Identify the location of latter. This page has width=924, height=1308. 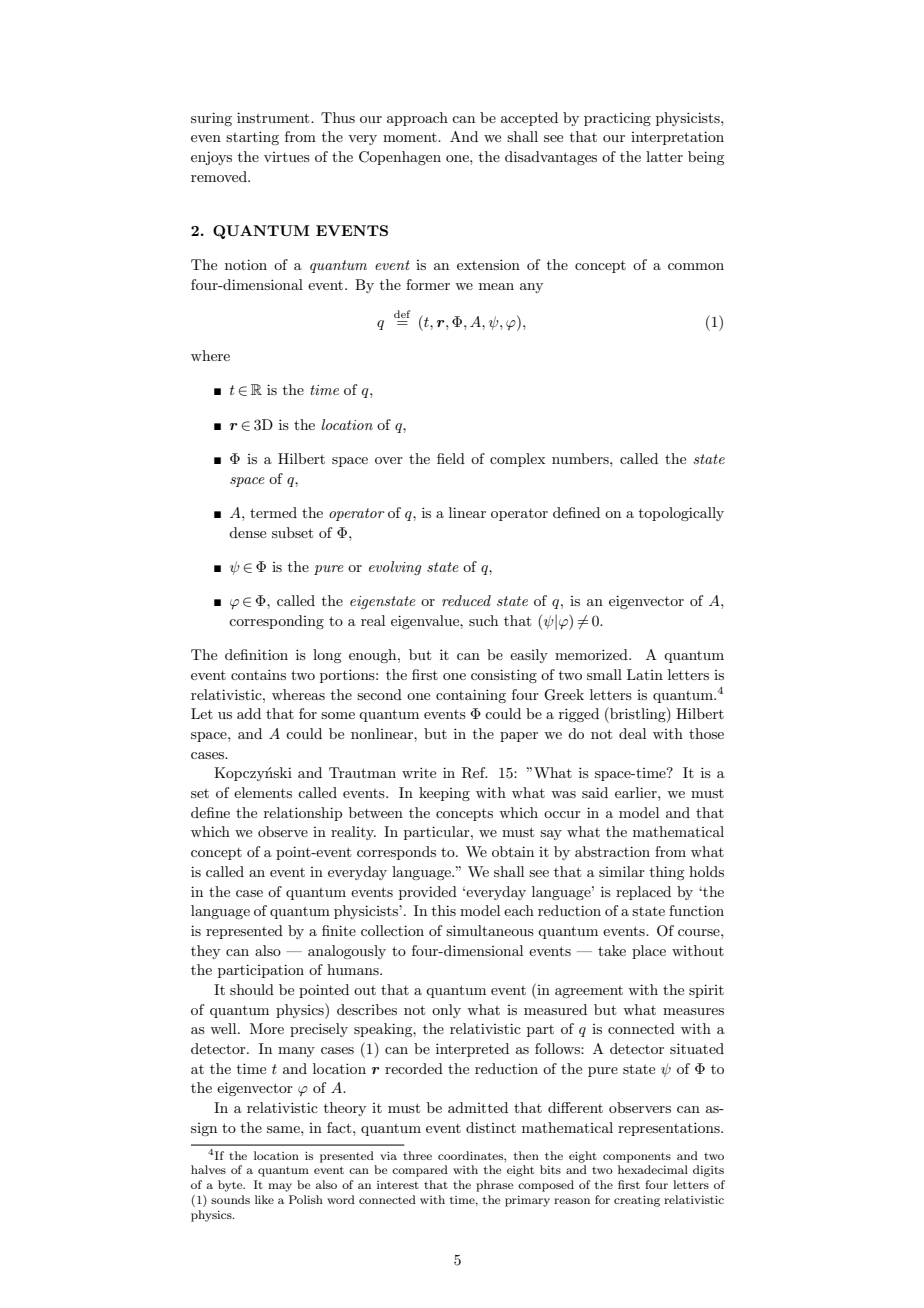
(664, 156).
